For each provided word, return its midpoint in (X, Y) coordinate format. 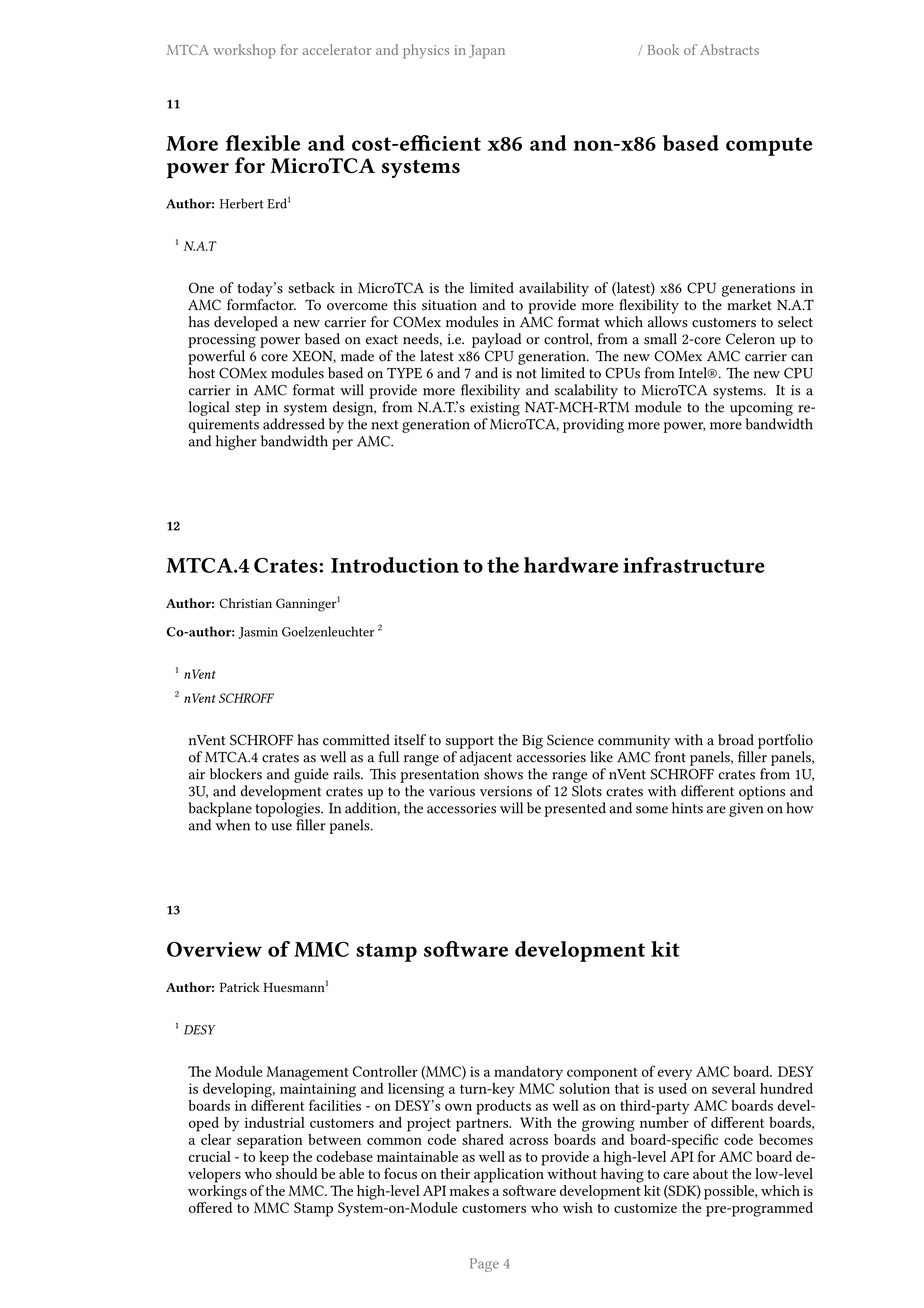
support (470, 742)
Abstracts (729, 49)
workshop (244, 51)
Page (484, 1265)
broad (736, 740)
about (710, 1173)
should (296, 1172)
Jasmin (258, 633)
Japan (487, 52)
